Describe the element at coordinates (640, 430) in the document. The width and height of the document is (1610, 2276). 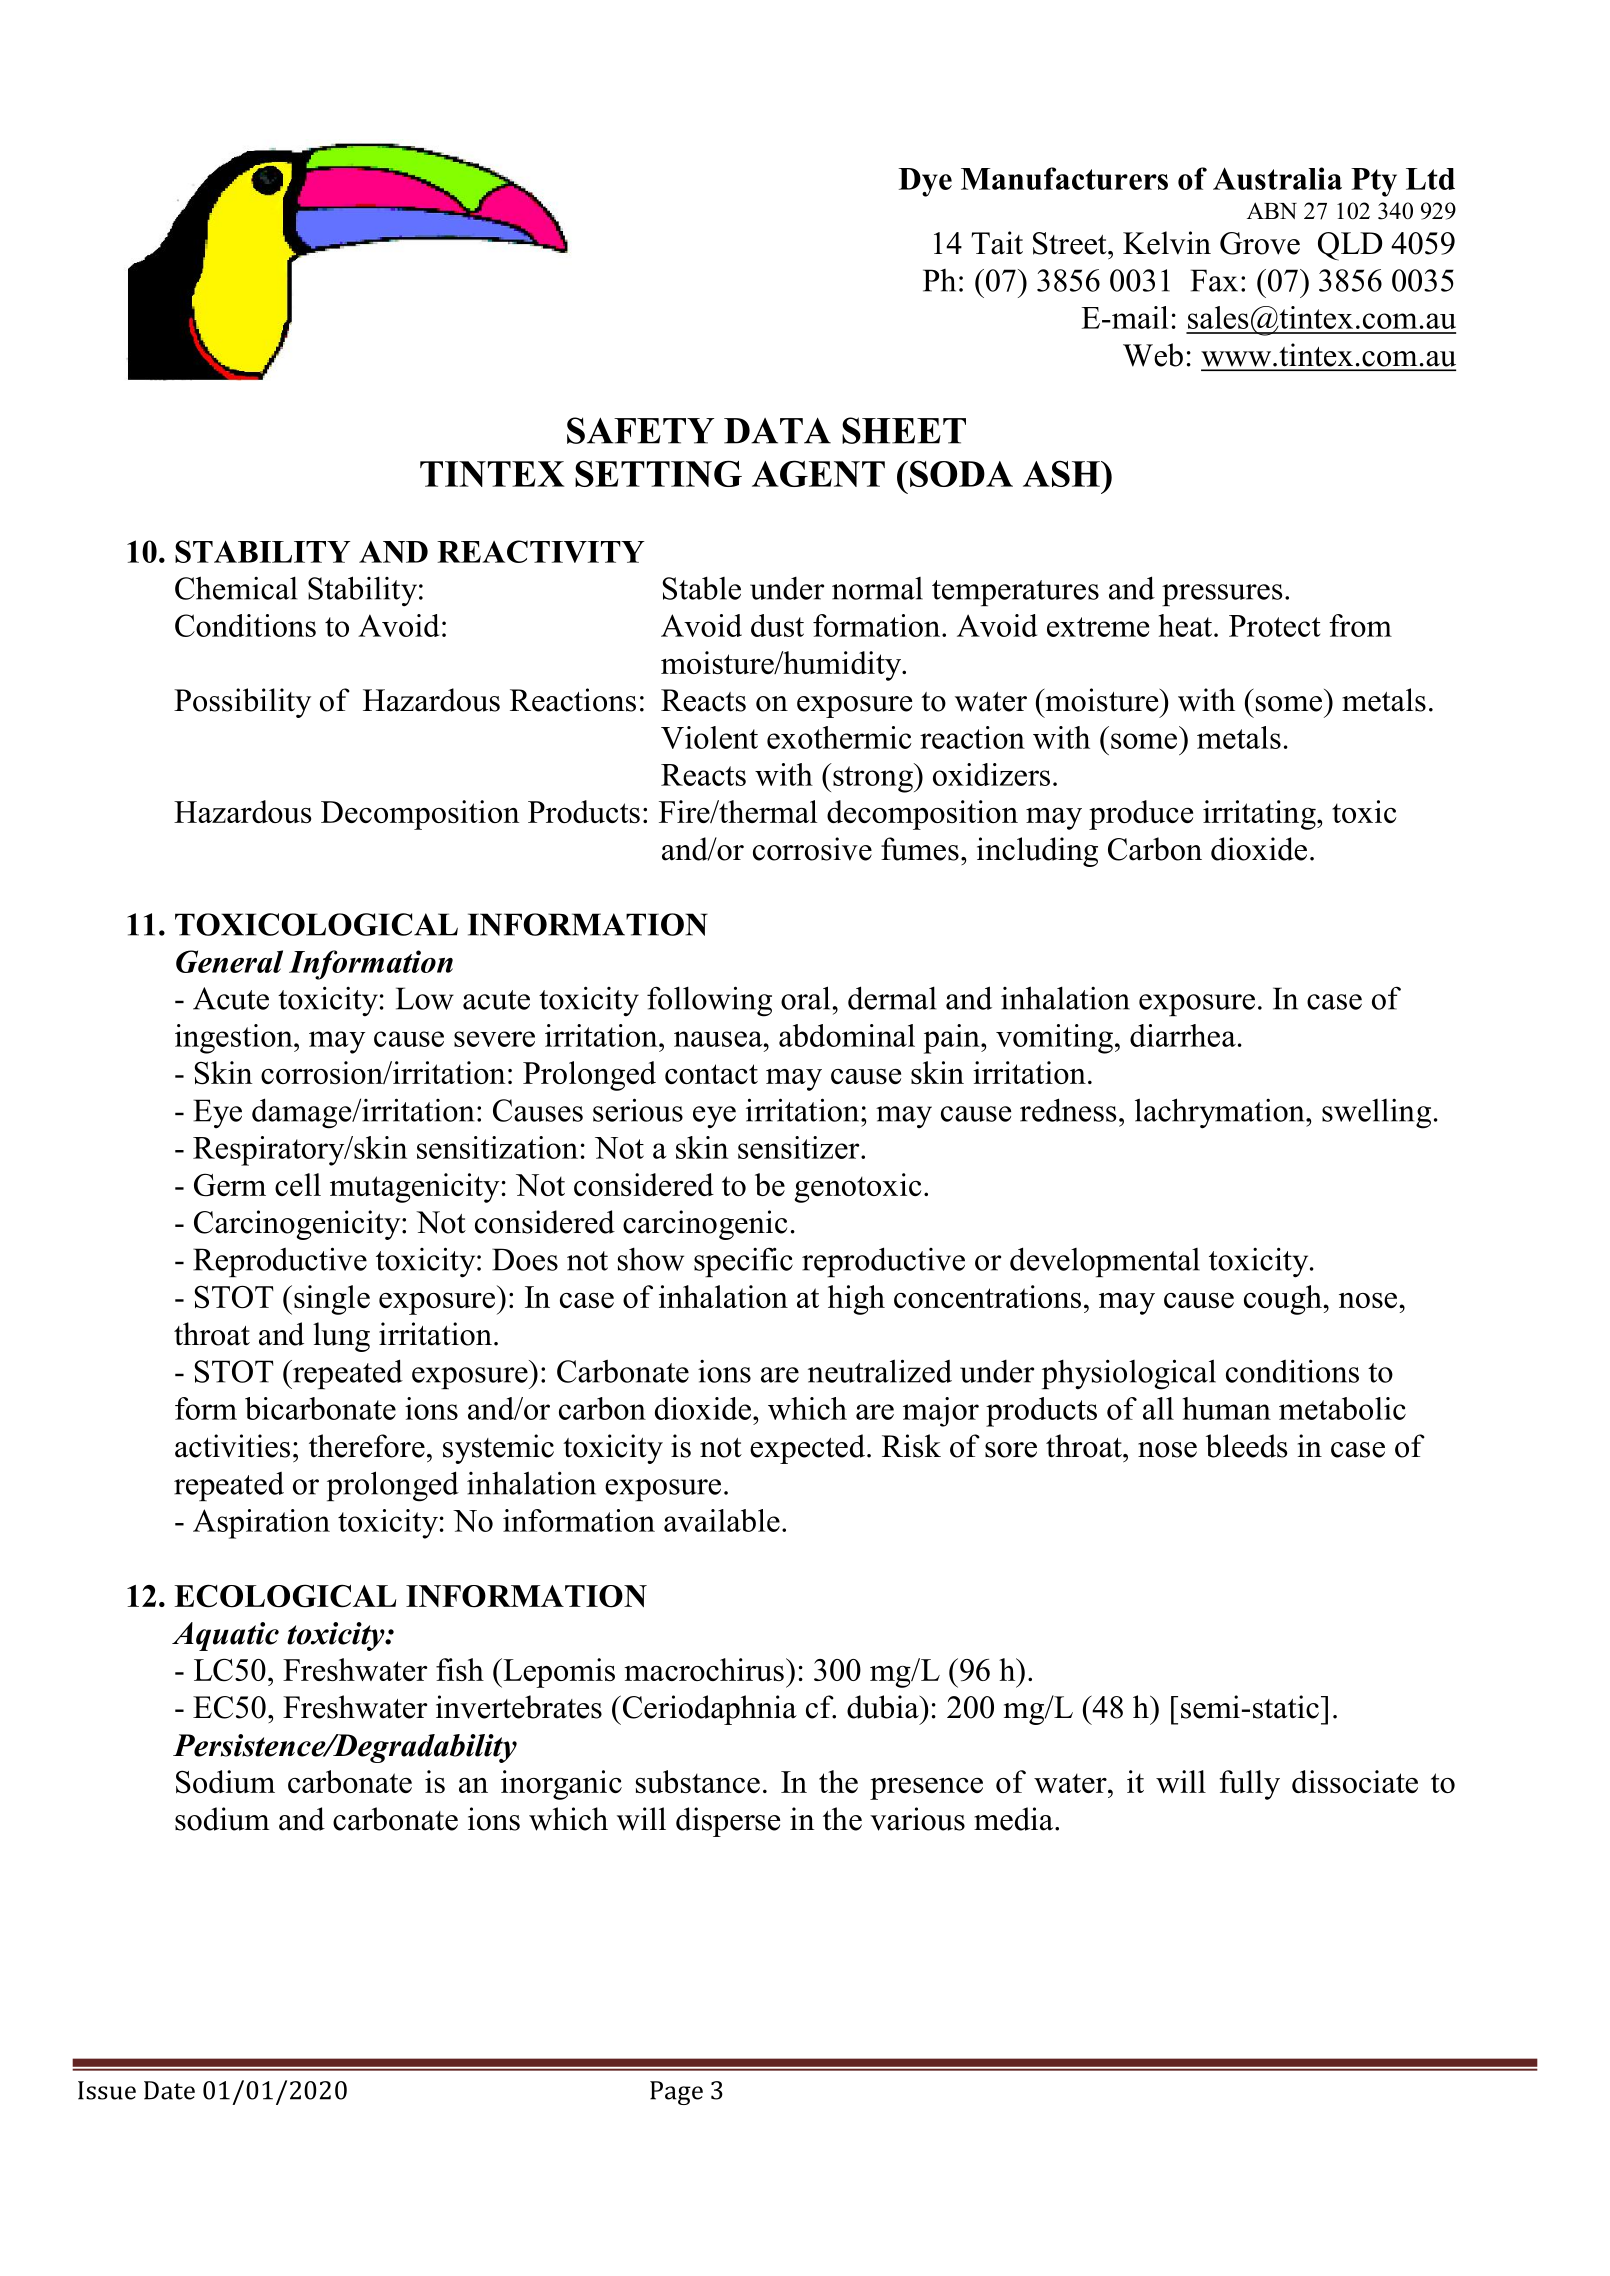
I see `SAFETY` at that location.
